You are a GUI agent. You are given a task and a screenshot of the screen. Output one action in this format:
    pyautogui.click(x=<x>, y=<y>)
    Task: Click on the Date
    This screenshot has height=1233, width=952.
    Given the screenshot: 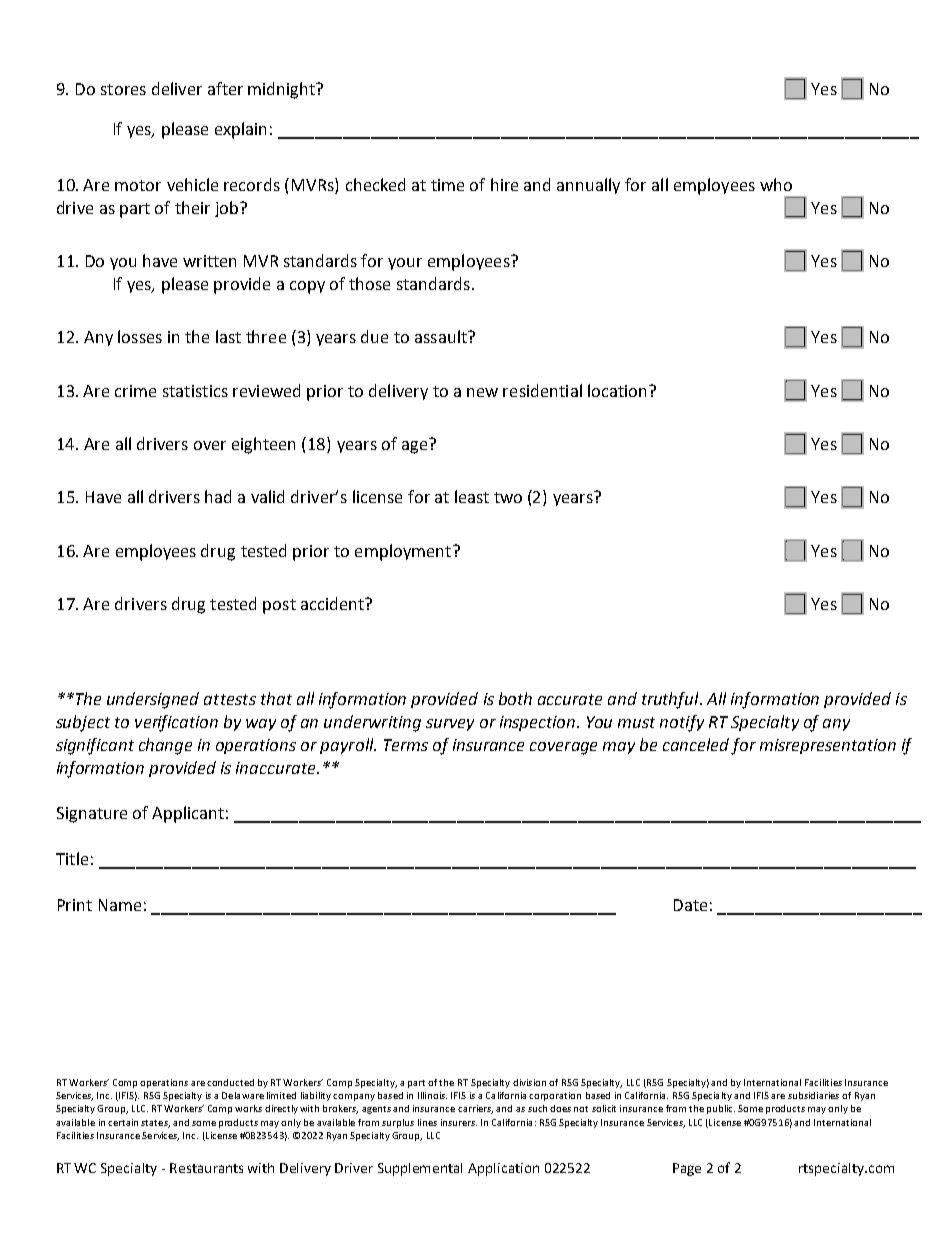 What is the action you would take?
    pyautogui.click(x=690, y=905)
